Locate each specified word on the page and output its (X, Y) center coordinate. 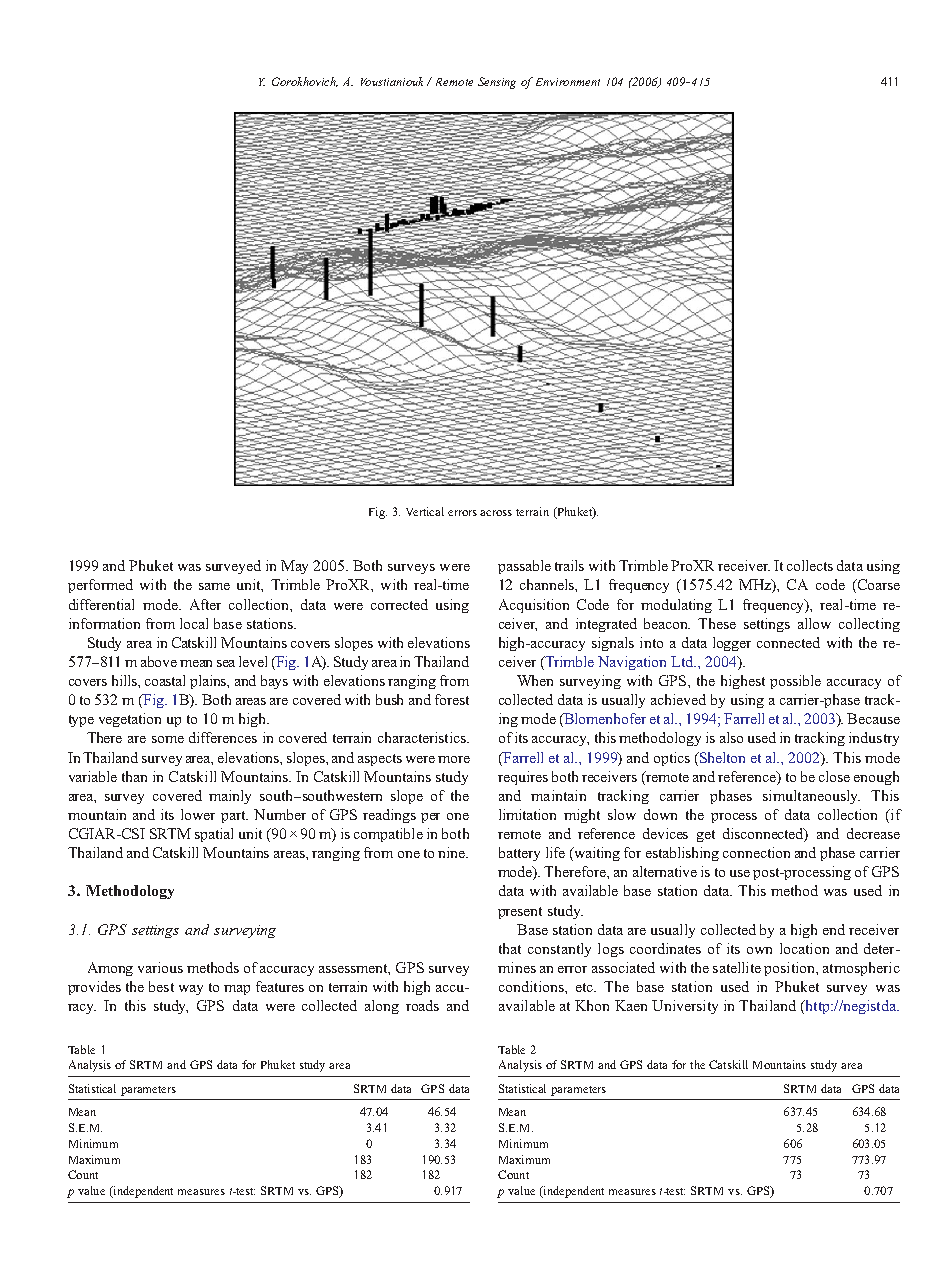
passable (524, 567)
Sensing (497, 83)
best (161, 986)
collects (810, 565)
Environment (568, 82)
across (496, 513)
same (214, 586)
